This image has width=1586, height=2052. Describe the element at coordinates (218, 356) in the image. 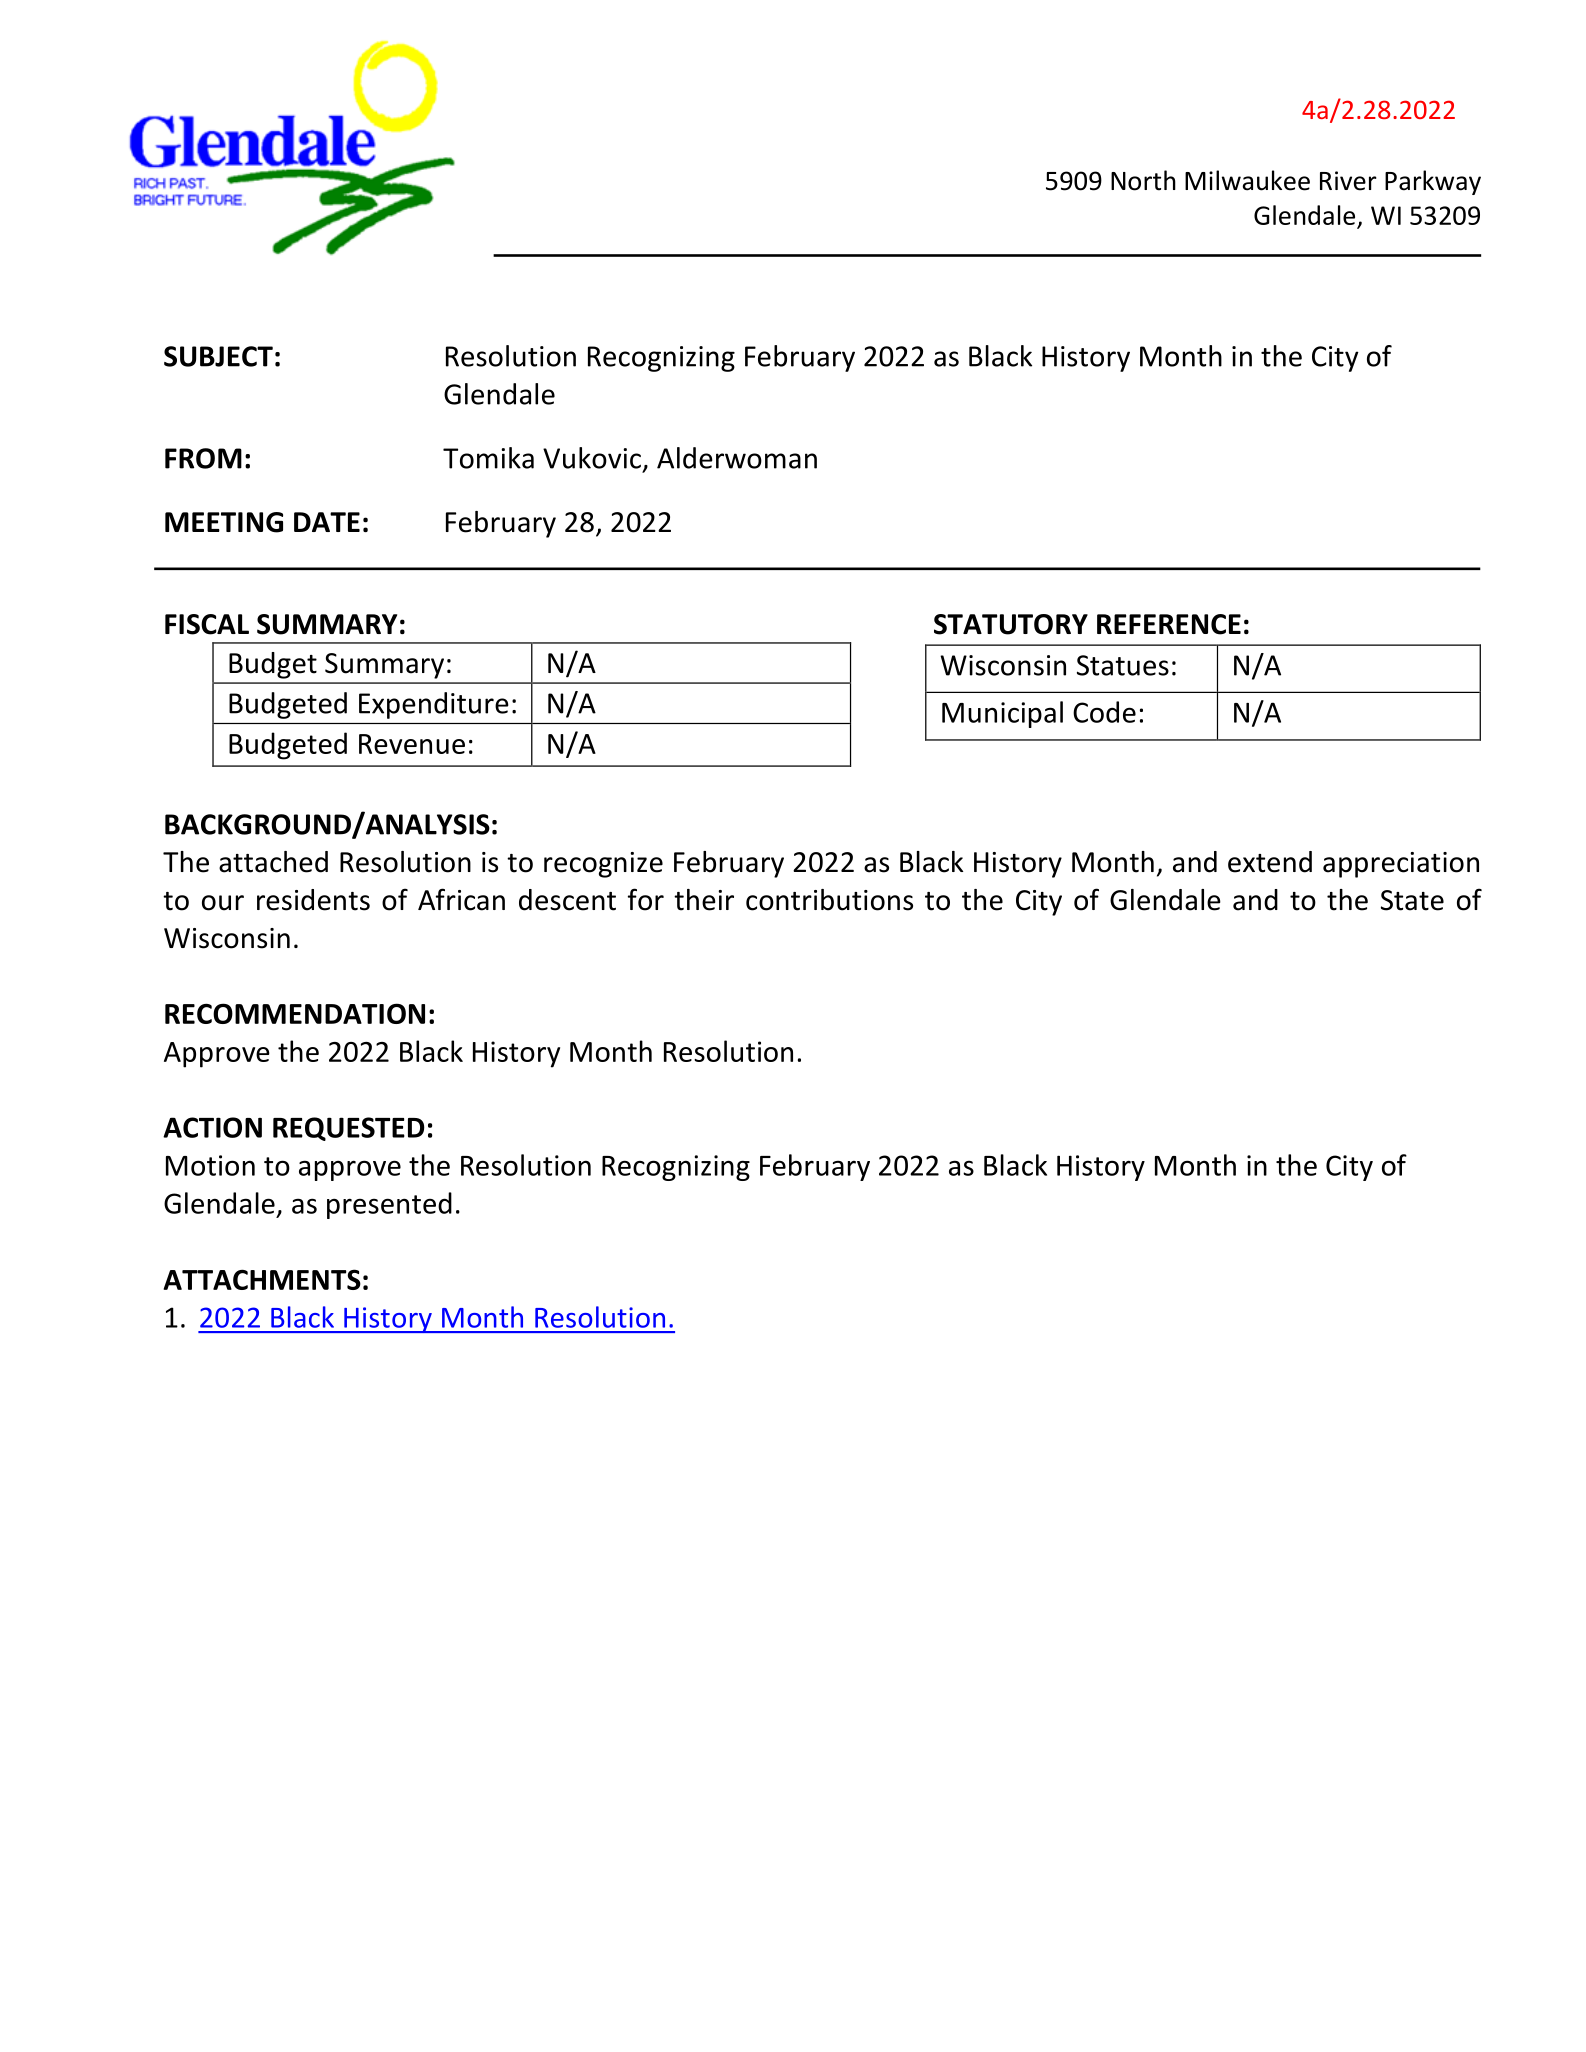

I see `SUBJECT` at that location.
